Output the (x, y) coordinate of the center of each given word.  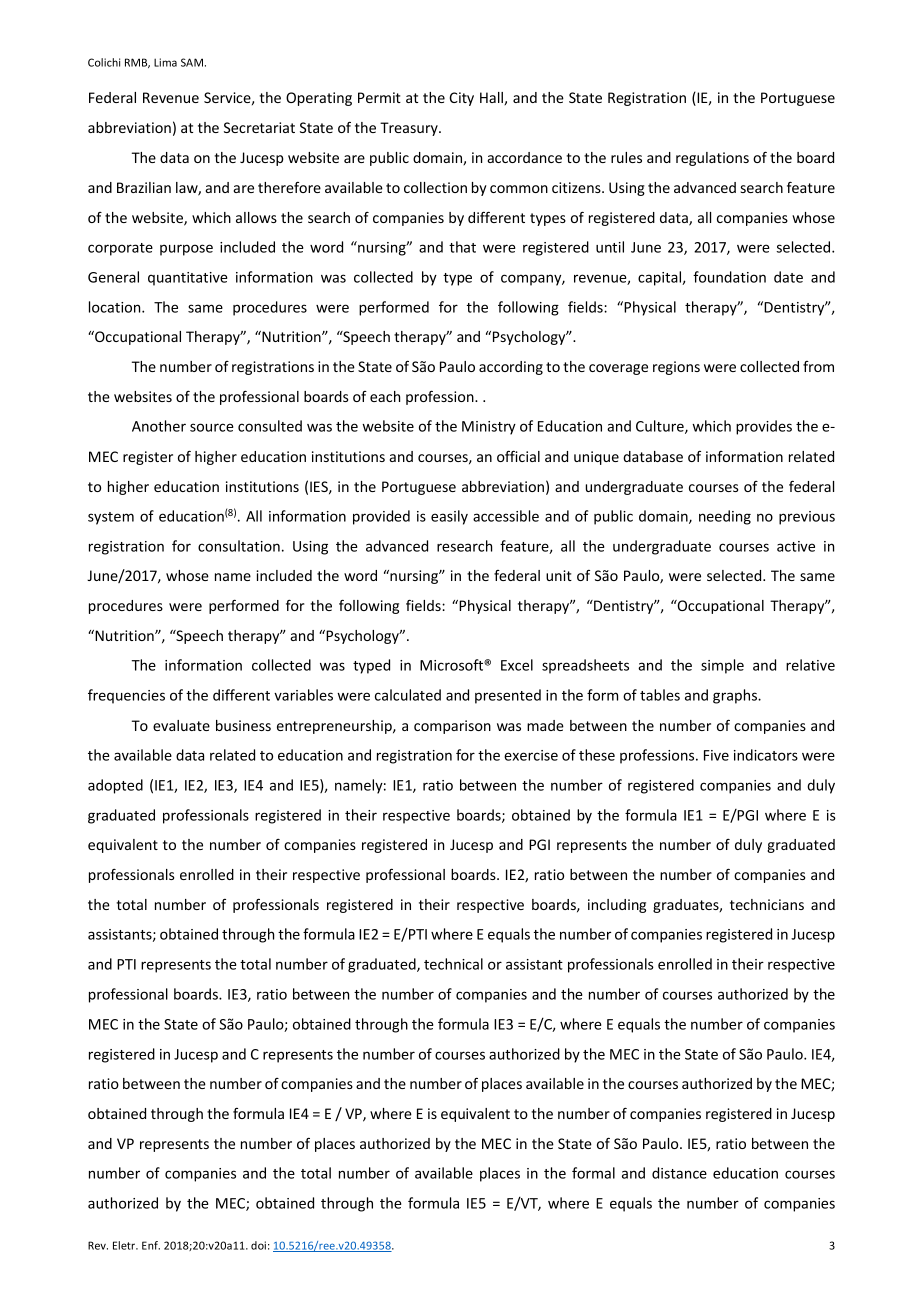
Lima (165, 62)
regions (676, 368)
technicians (767, 904)
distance (679, 1173)
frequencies (126, 696)
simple (722, 666)
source (211, 427)
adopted (115, 786)
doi (258, 1245)
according (511, 368)
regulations (712, 159)
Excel (517, 665)
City (461, 99)
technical (453, 964)
